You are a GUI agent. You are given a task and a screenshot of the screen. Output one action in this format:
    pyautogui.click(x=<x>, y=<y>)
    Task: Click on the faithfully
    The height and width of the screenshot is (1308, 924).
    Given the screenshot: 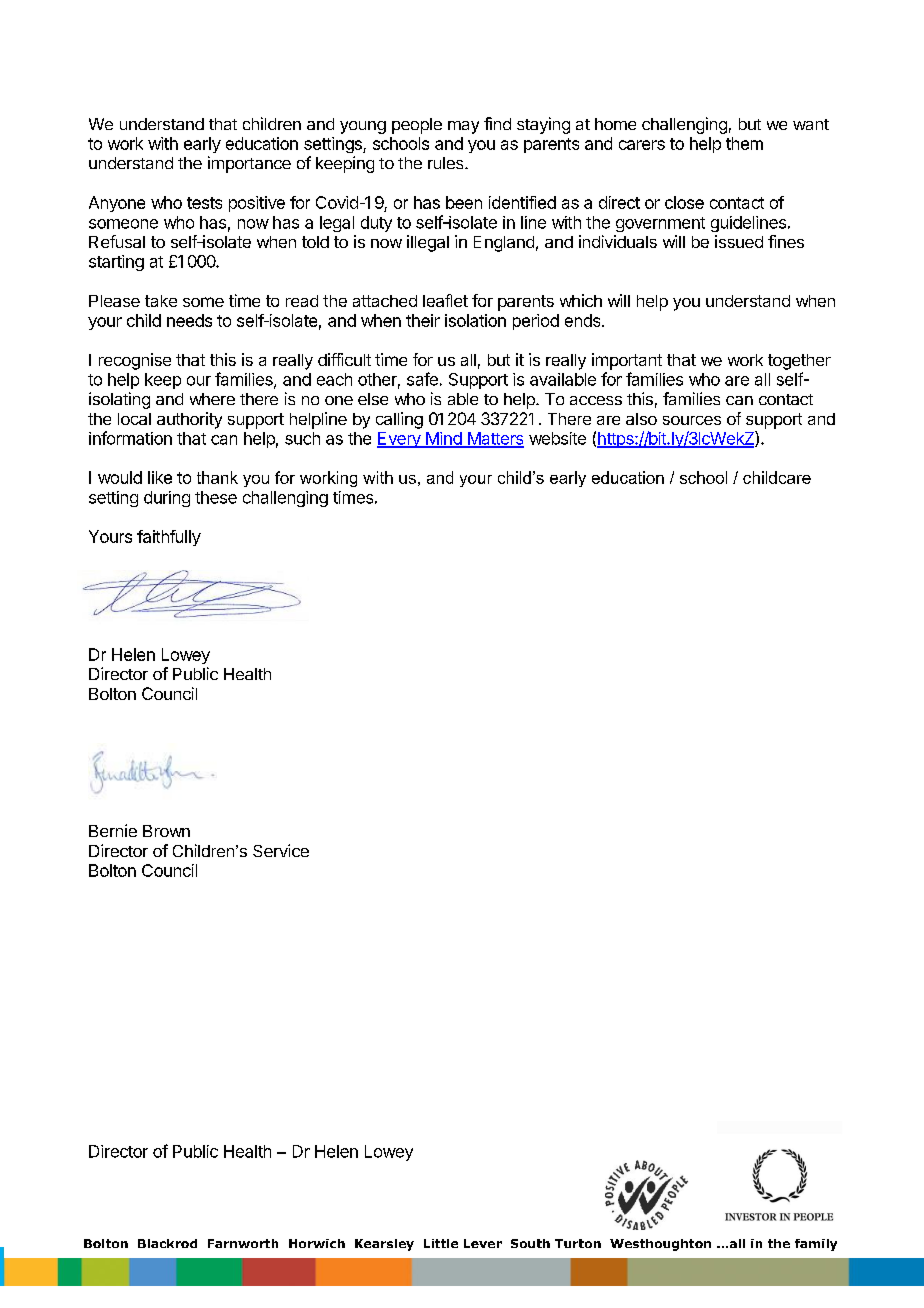 What is the action you would take?
    pyautogui.click(x=169, y=538)
